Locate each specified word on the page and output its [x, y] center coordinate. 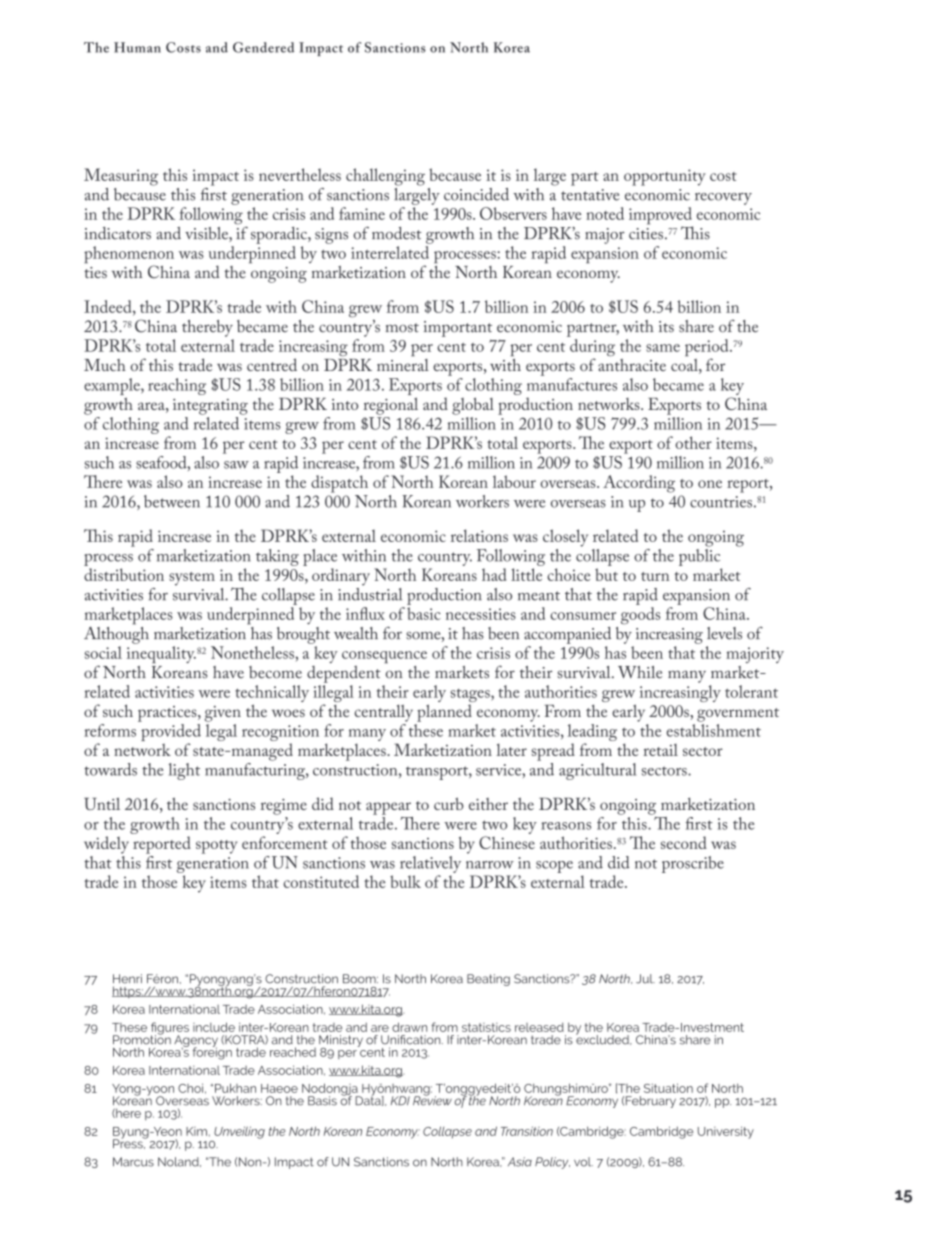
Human [137, 47]
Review [432, 1100]
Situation [668, 1088]
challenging [385, 177]
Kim [196, 1131]
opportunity [665, 177]
